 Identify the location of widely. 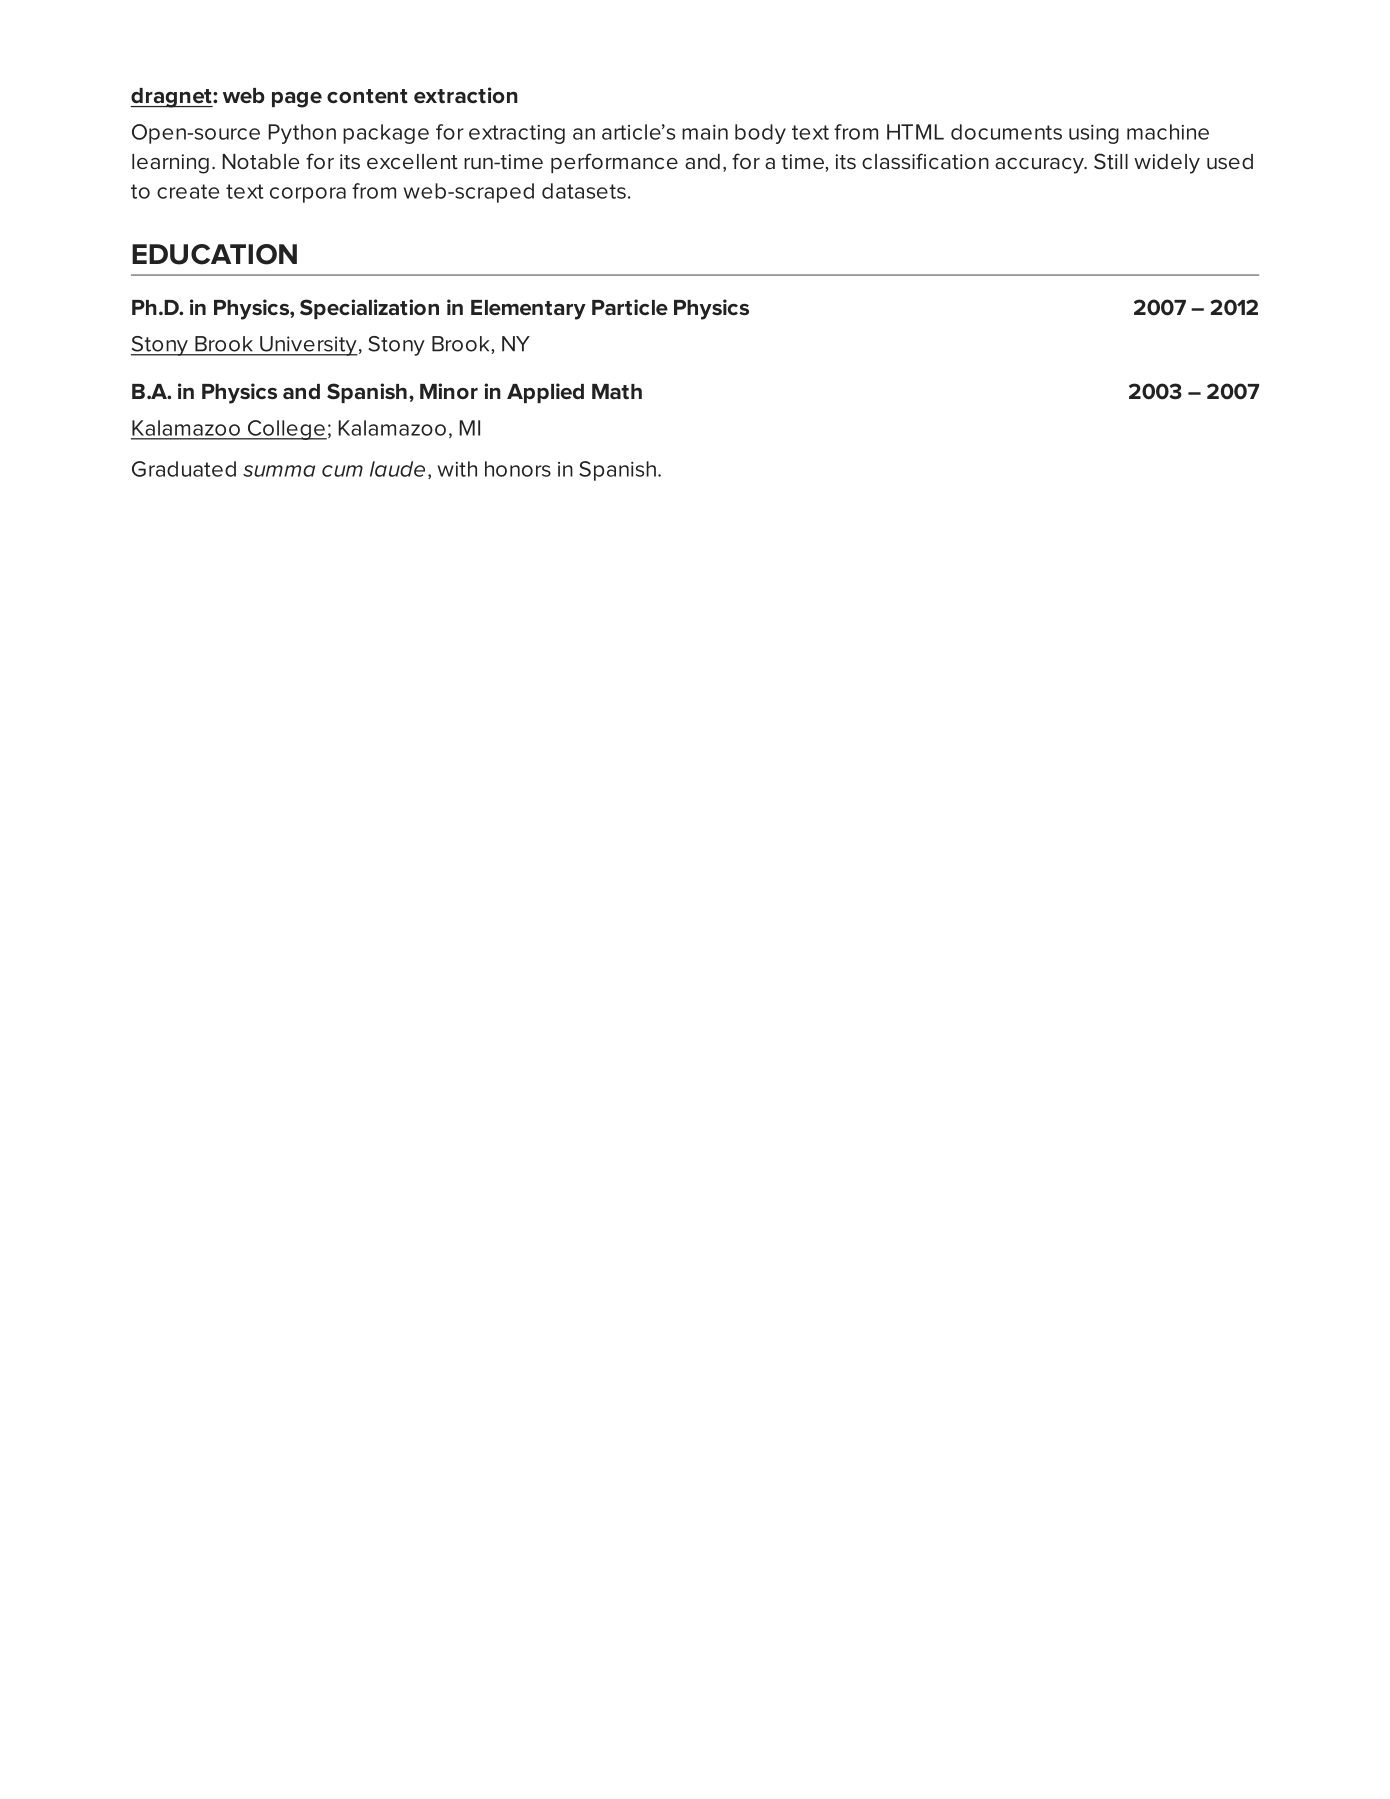
(1167, 164).
